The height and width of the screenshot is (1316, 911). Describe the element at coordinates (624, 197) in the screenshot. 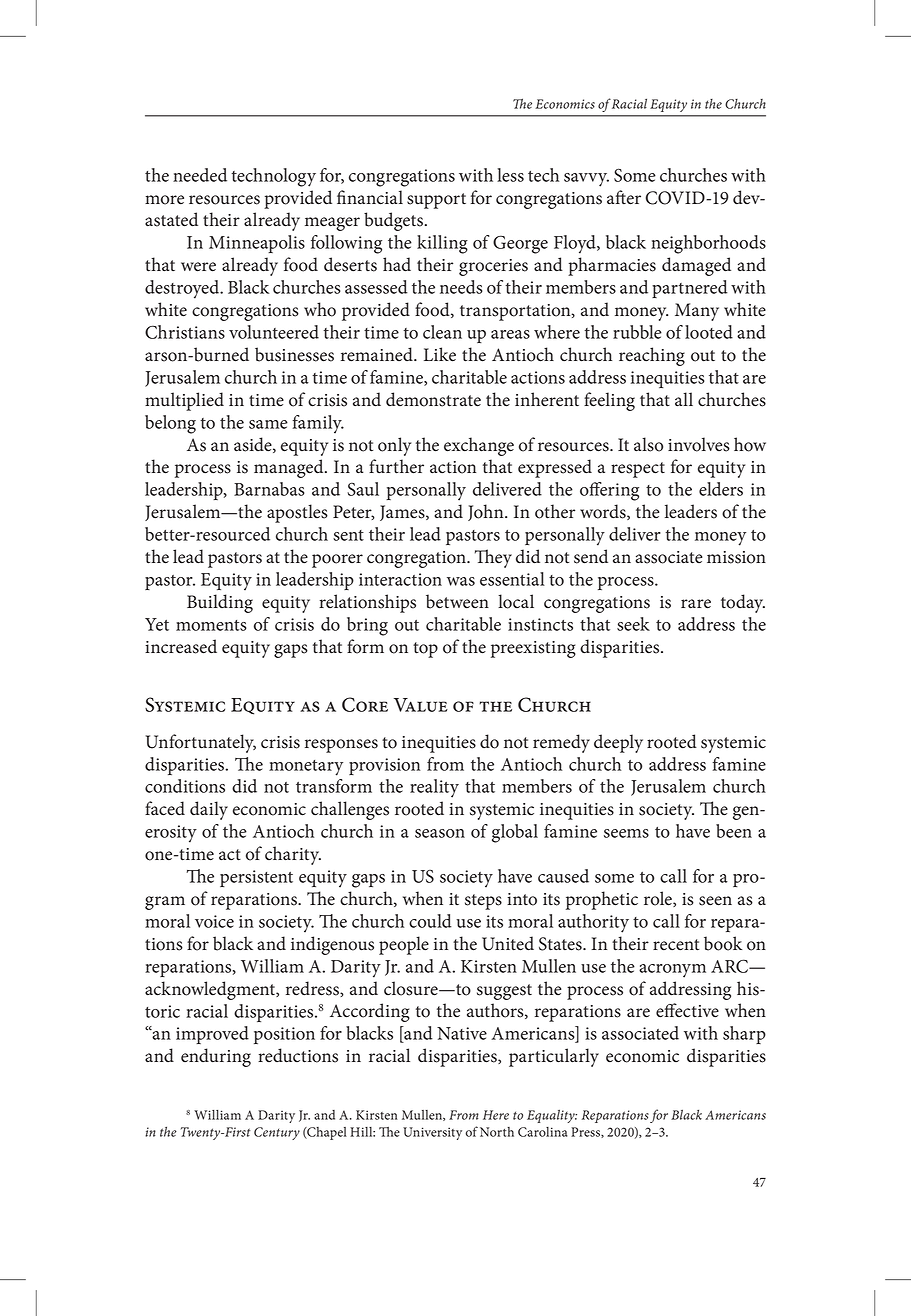

I see `after` at that location.
